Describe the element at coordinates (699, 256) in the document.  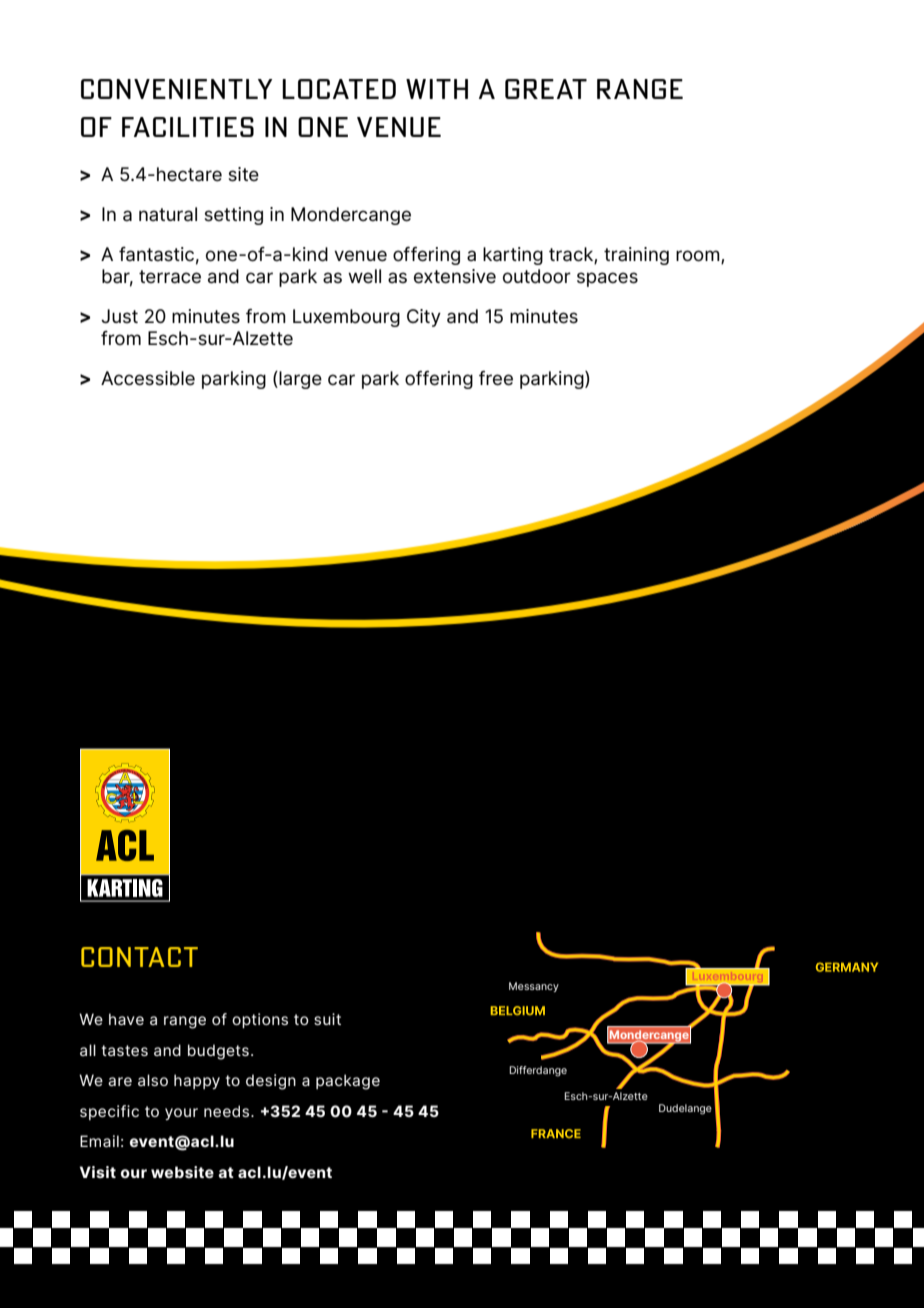
I see `room` at that location.
